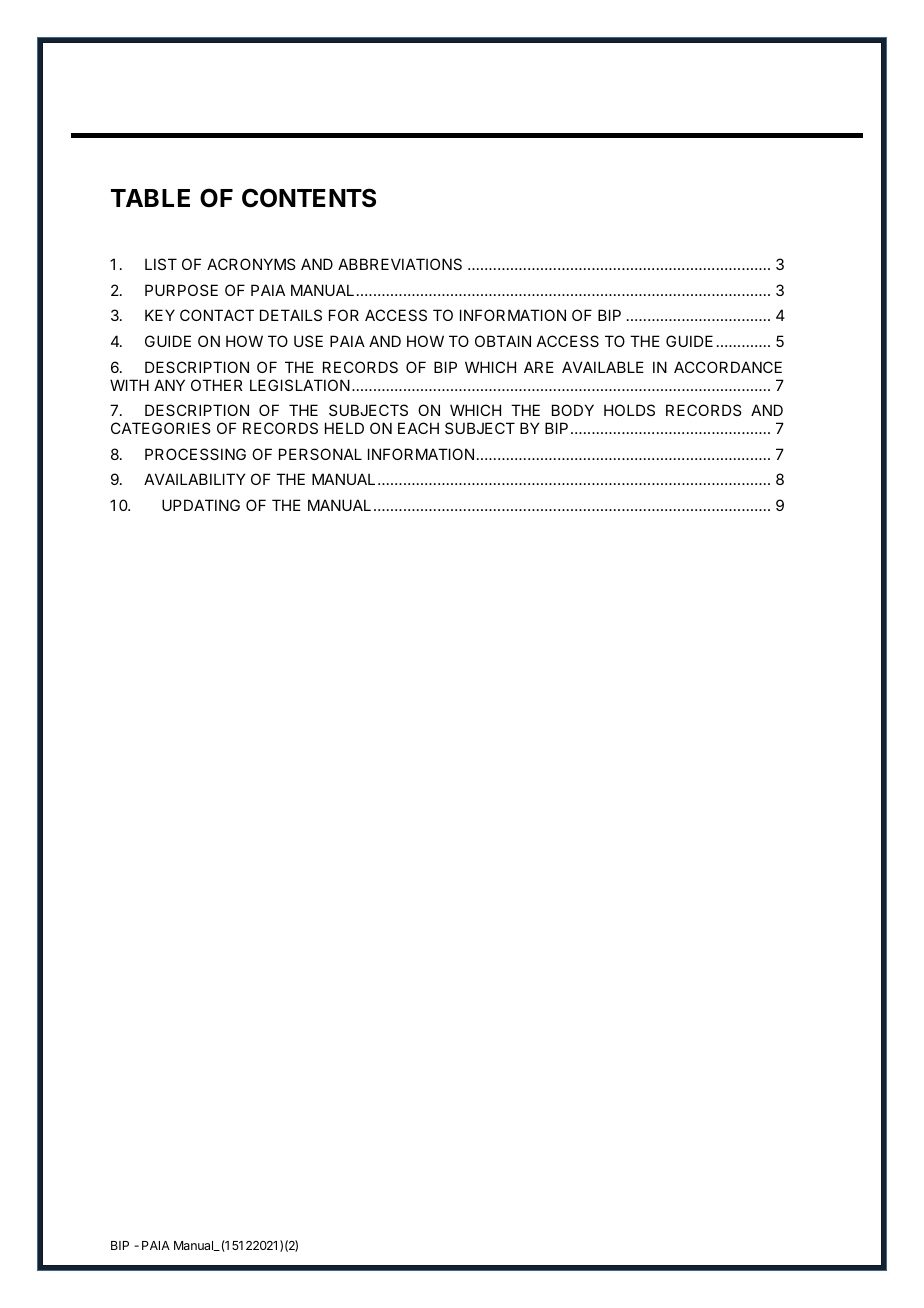 This page has height=1308, width=924. I want to click on ACCORDANCE, so click(728, 367).
